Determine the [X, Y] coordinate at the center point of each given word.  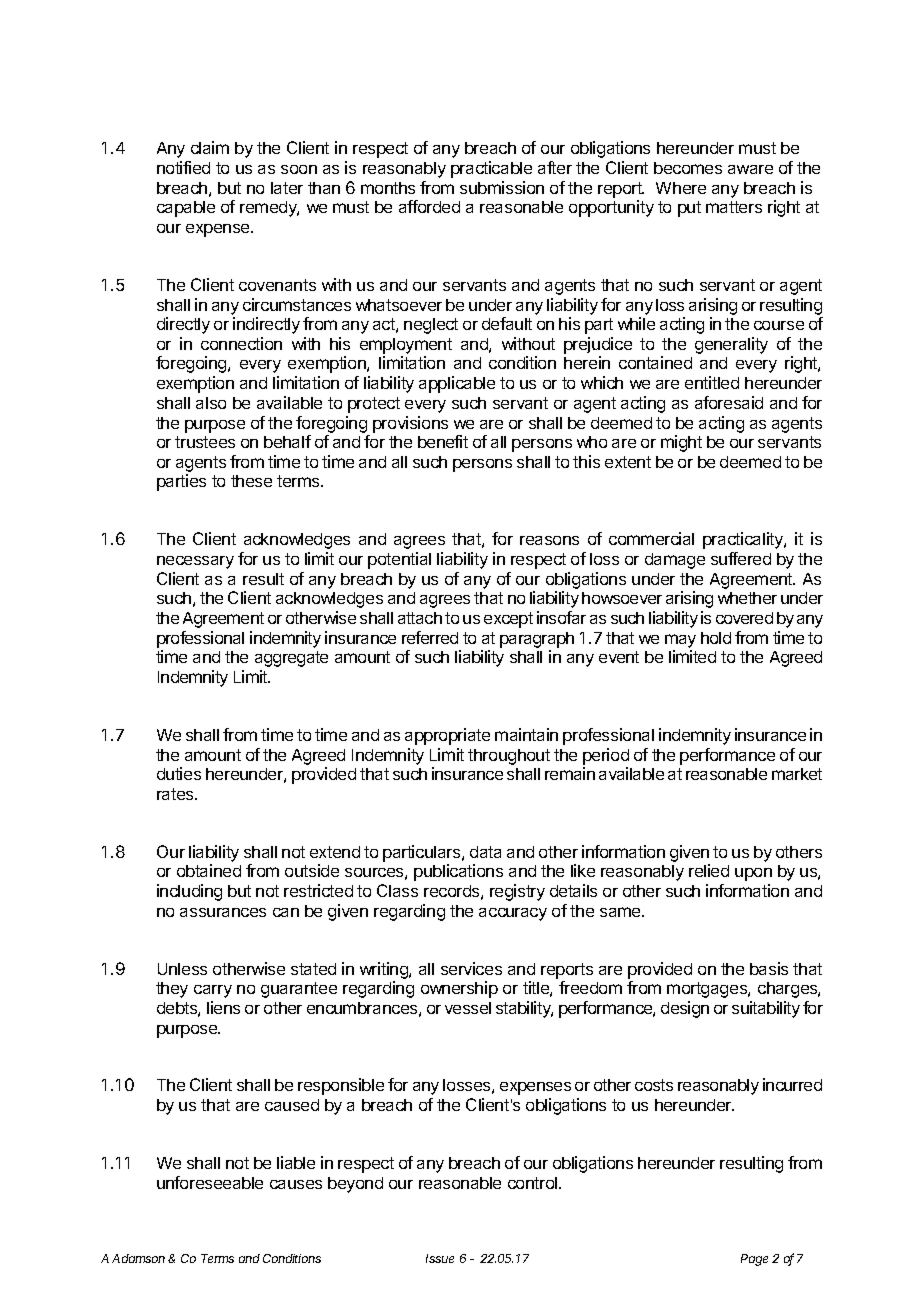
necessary [195, 562]
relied [709, 870]
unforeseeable [210, 1182]
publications [458, 872]
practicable [491, 169]
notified [183, 167]
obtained [209, 870]
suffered [741, 558]
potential [399, 560]
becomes [688, 168]
